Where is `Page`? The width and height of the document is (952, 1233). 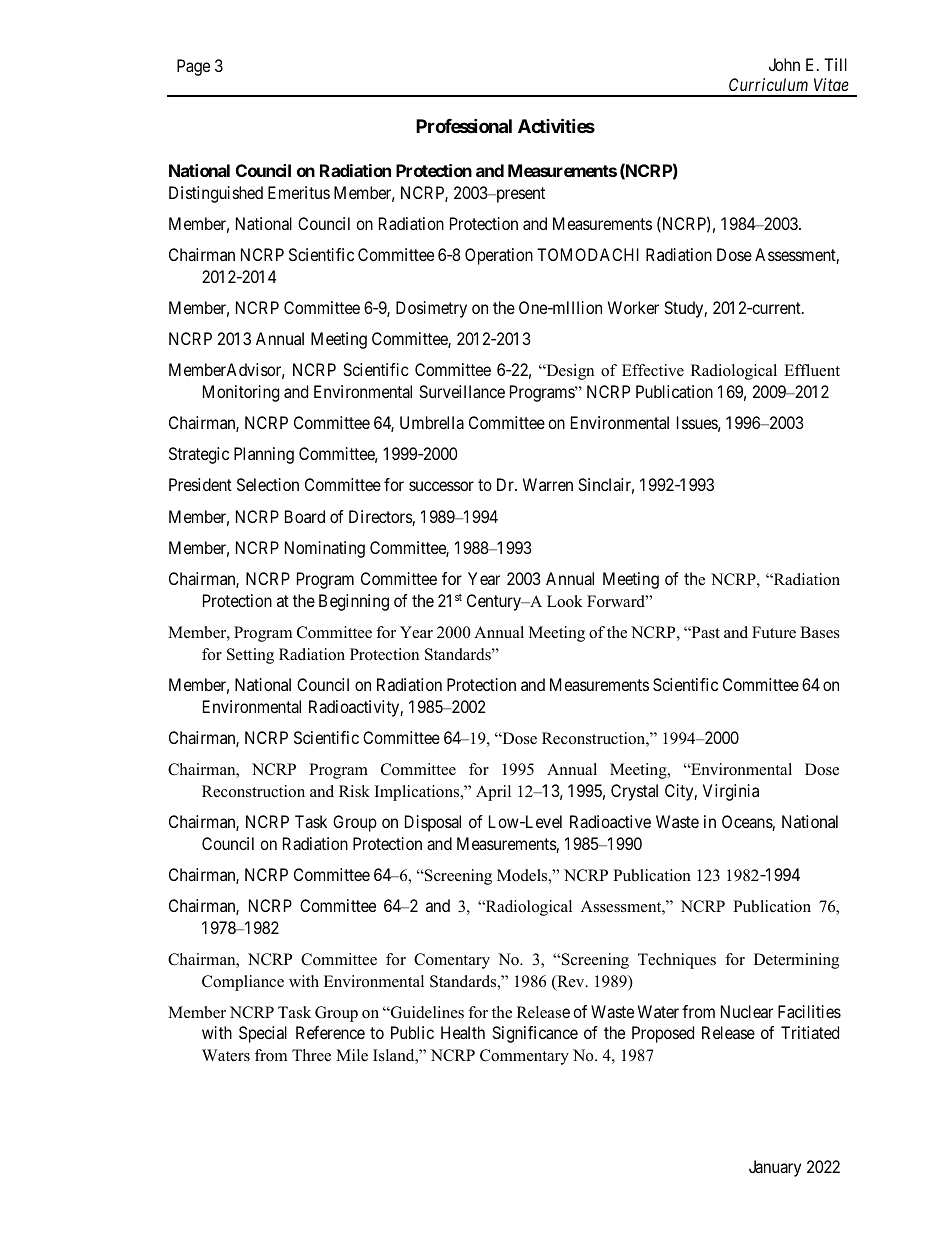 Page is located at coordinates (193, 67).
